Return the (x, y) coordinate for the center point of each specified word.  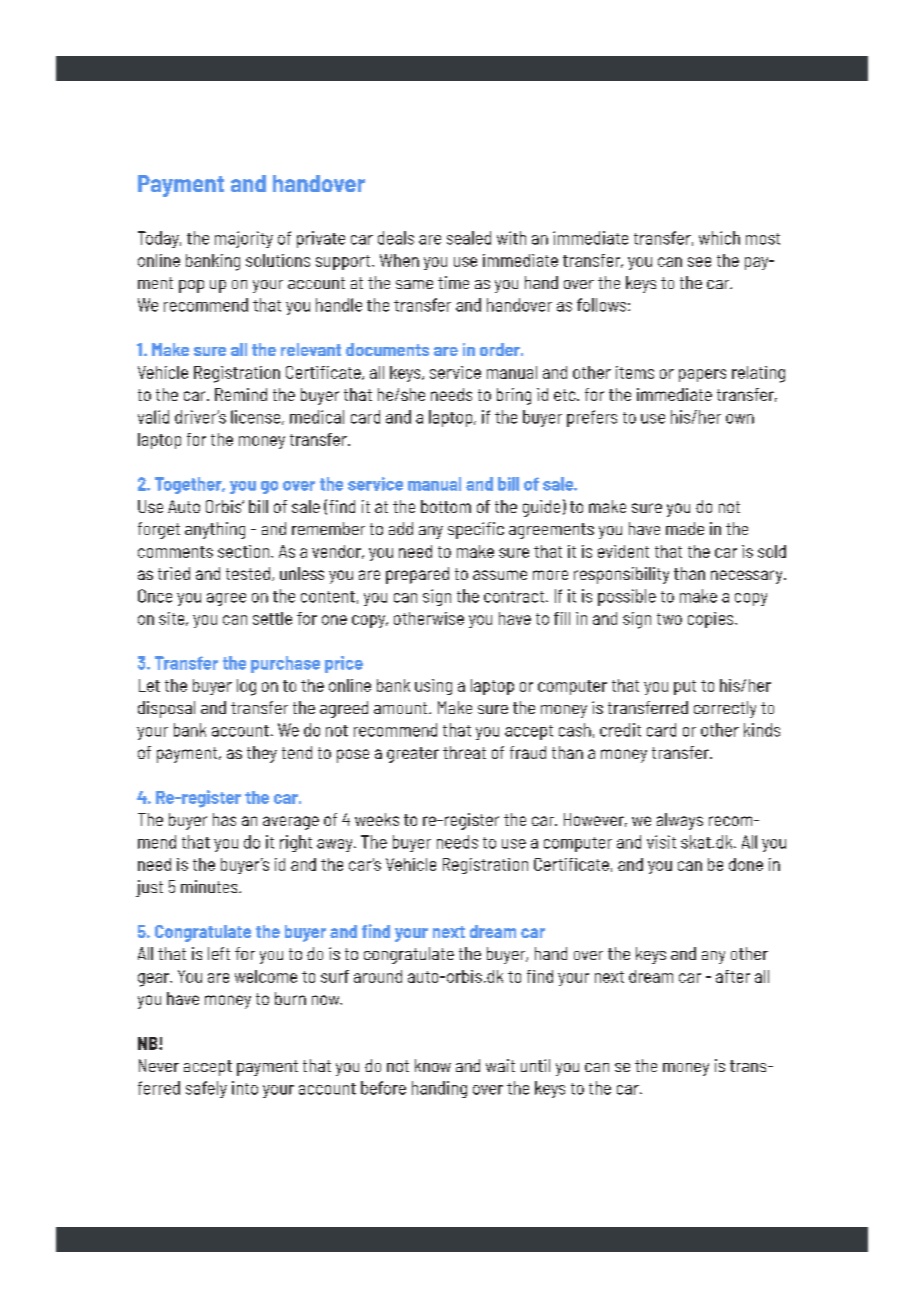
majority (244, 239)
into (245, 1088)
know (433, 1065)
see (699, 262)
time (453, 282)
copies (712, 620)
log (246, 687)
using (433, 687)
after (733, 976)
